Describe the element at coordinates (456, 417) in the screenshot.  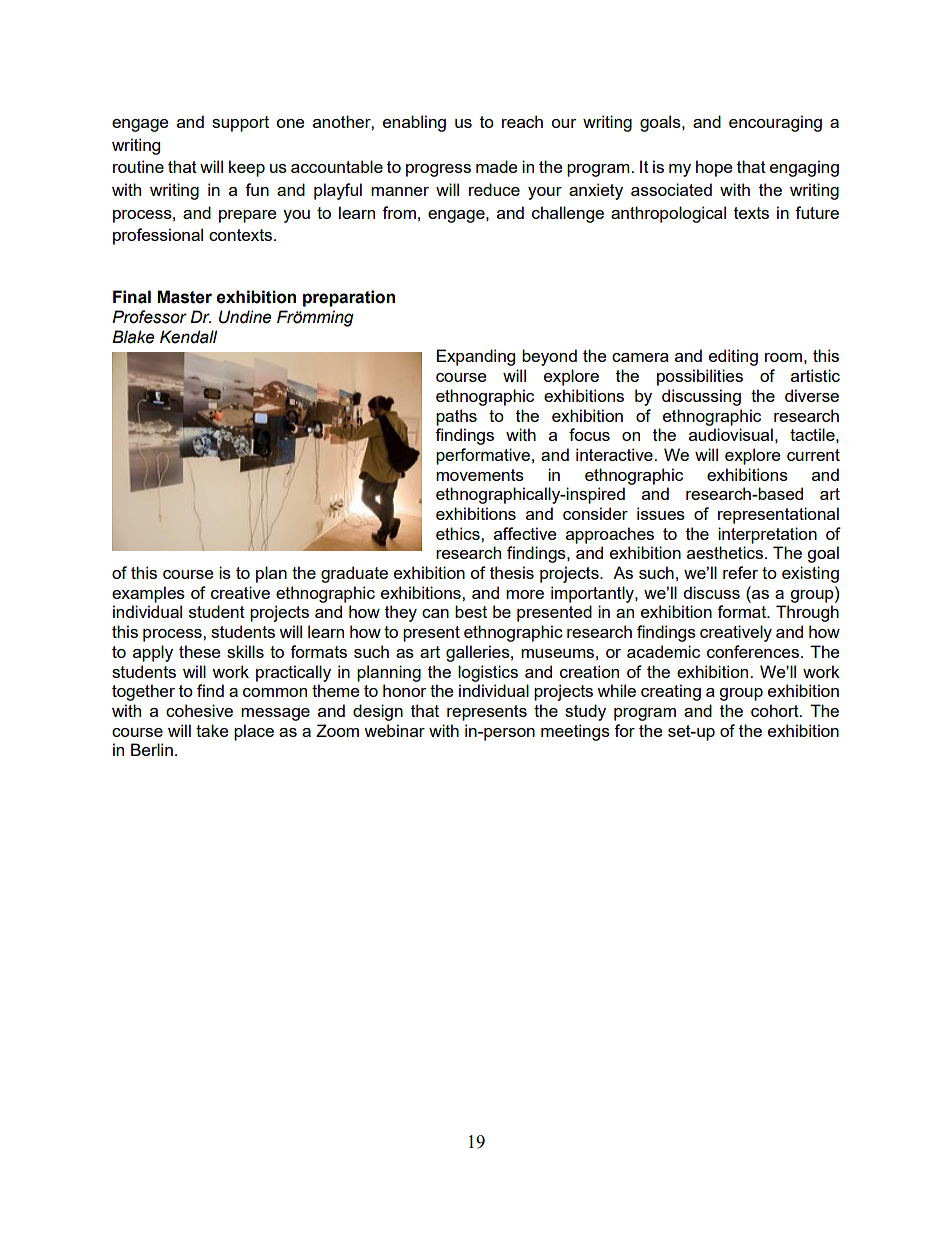
I see `paths` at that location.
